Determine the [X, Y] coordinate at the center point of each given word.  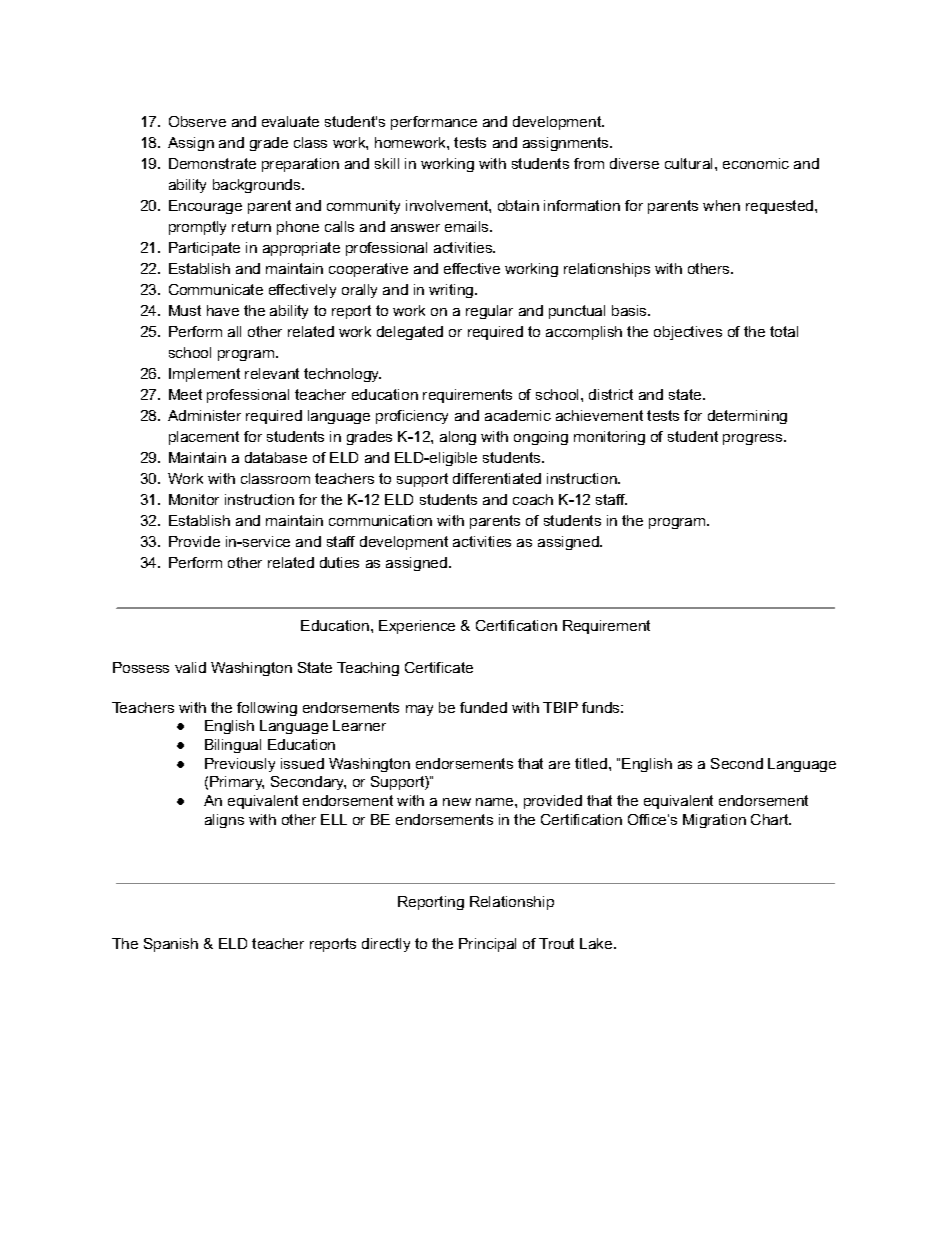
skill [387, 163]
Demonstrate [212, 163]
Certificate [439, 667]
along [458, 438]
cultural [690, 163]
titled [591, 763]
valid [190, 667]
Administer [204, 415]
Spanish [171, 945]
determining [747, 417]
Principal [487, 945]
